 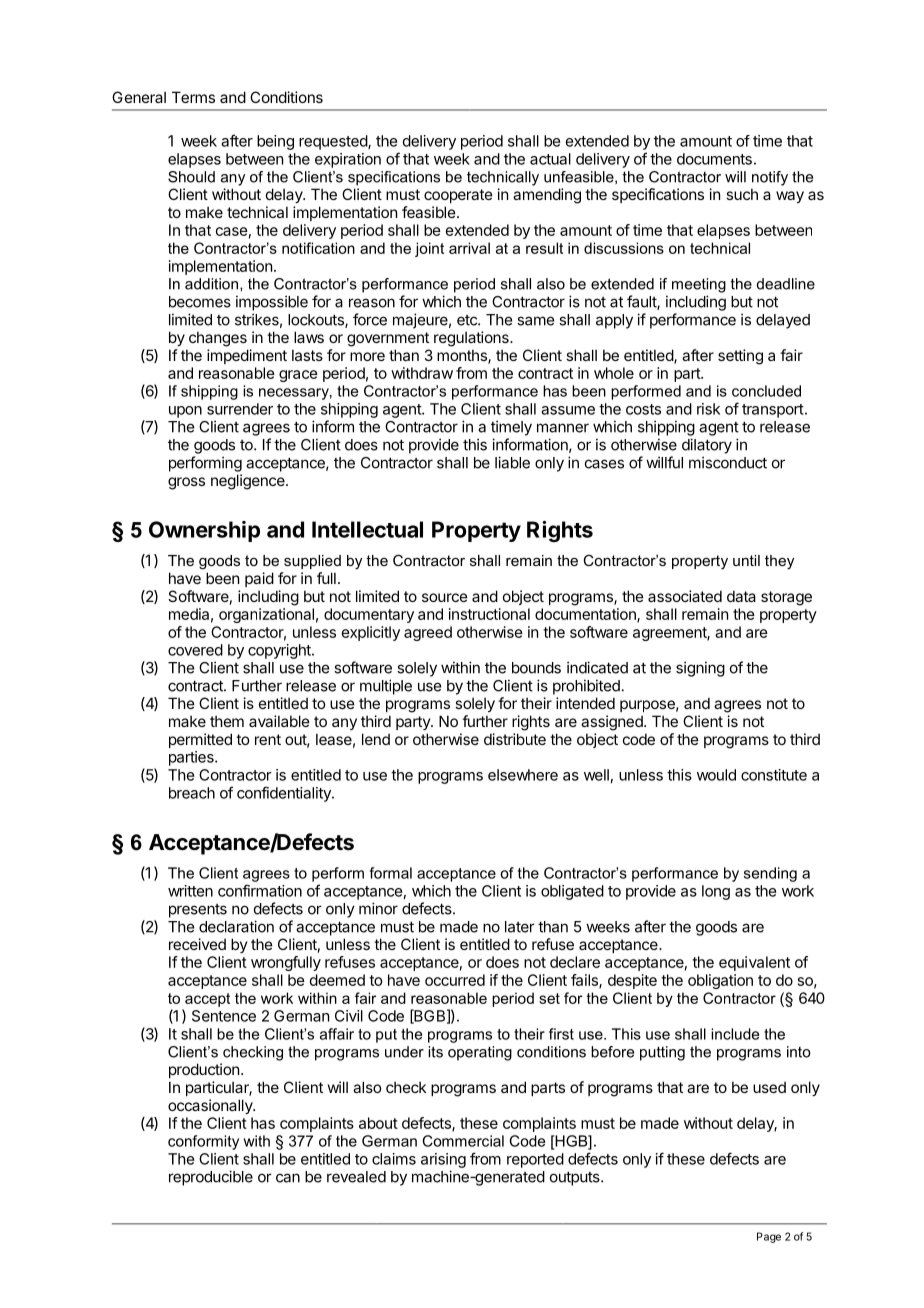 I want to click on later, so click(x=520, y=927).
